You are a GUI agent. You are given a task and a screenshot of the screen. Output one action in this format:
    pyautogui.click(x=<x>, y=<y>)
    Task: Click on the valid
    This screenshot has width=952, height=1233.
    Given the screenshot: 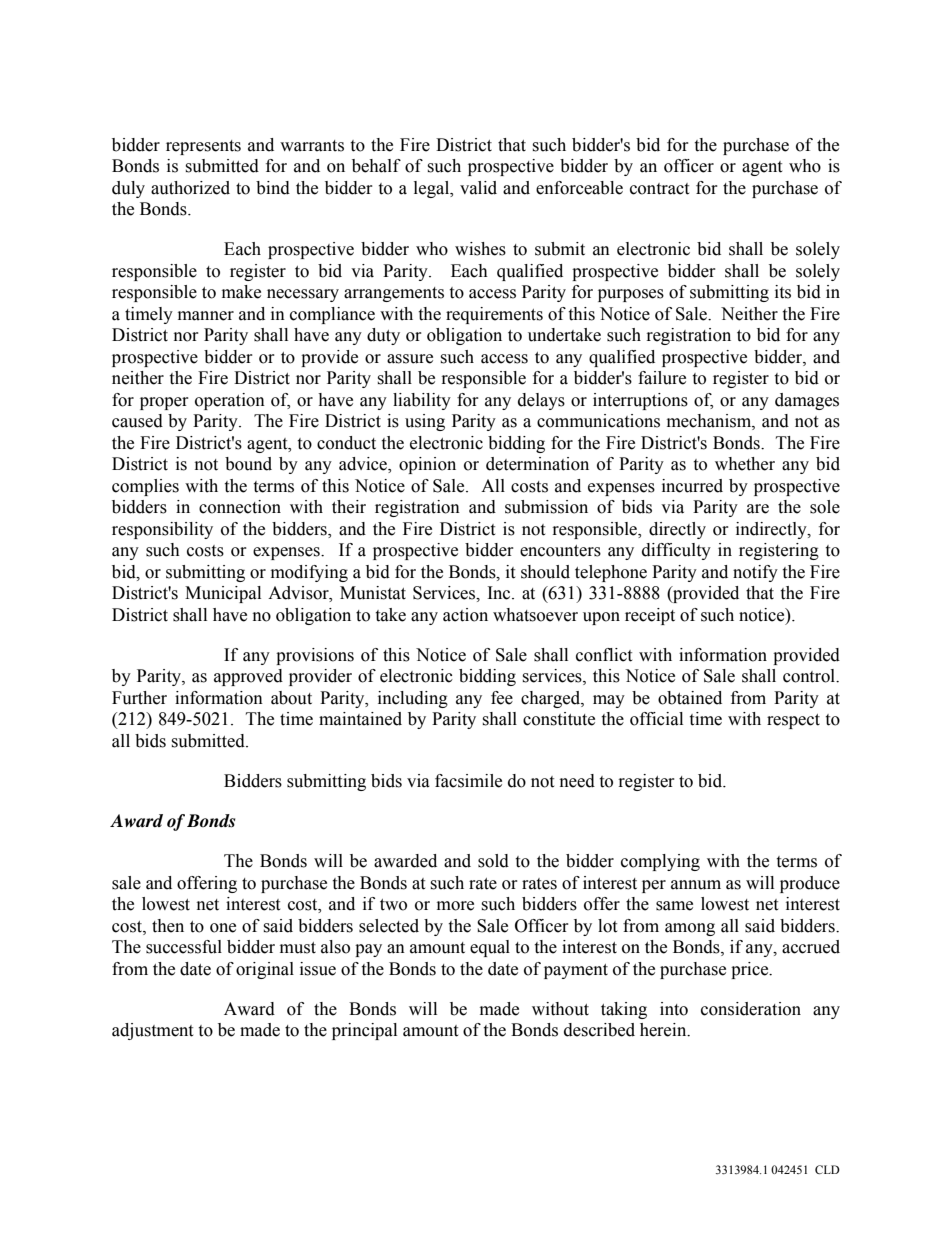 What is the action you would take?
    pyautogui.click(x=478, y=188)
